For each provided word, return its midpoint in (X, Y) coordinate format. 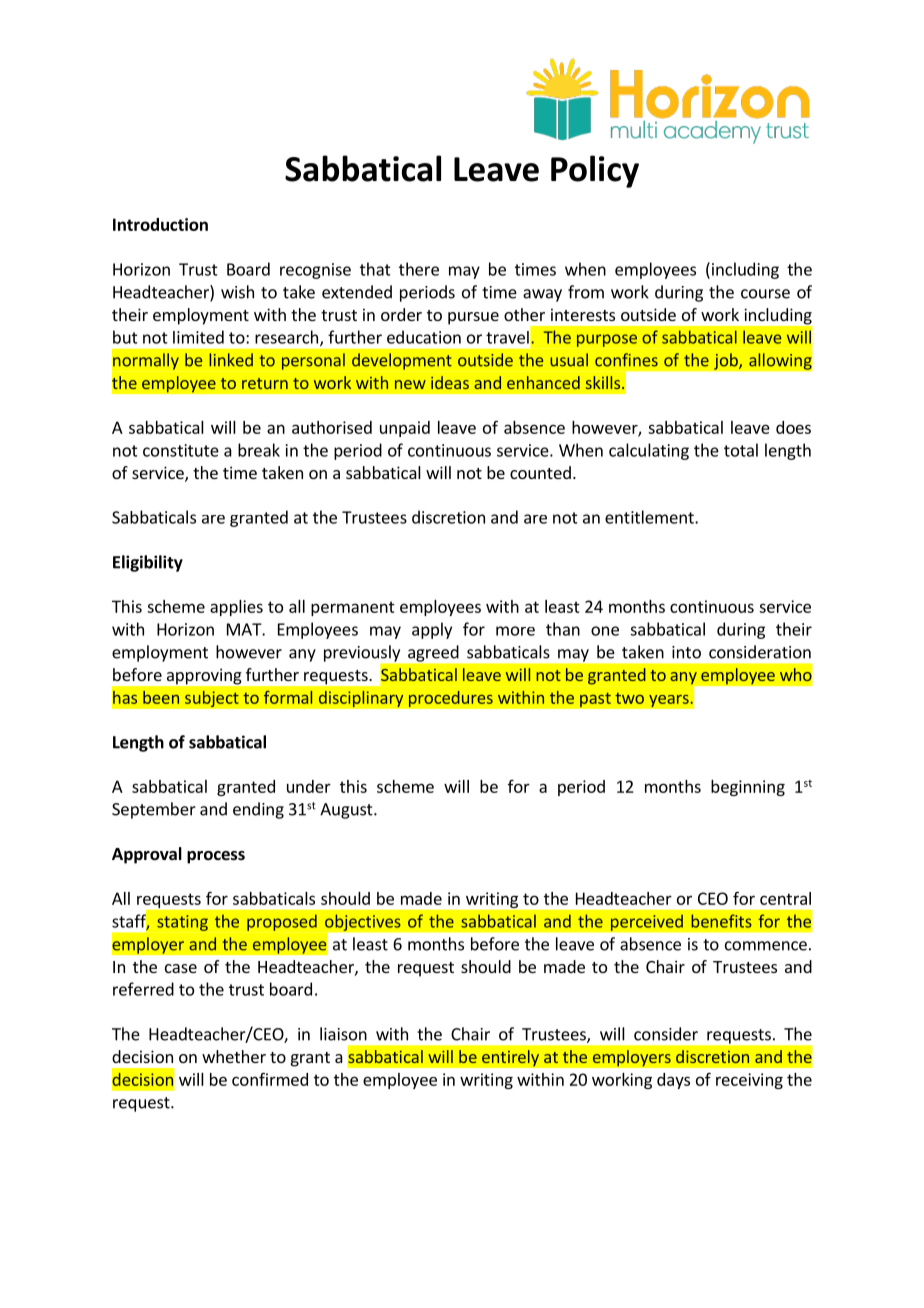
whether (234, 1056)
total (741, 450)
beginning (748, 788)
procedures (450, 699)
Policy (595, 171)
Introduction (160, 224)
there (419, 269)
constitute (181, 450)
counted (540, 472)
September (154, 810)
